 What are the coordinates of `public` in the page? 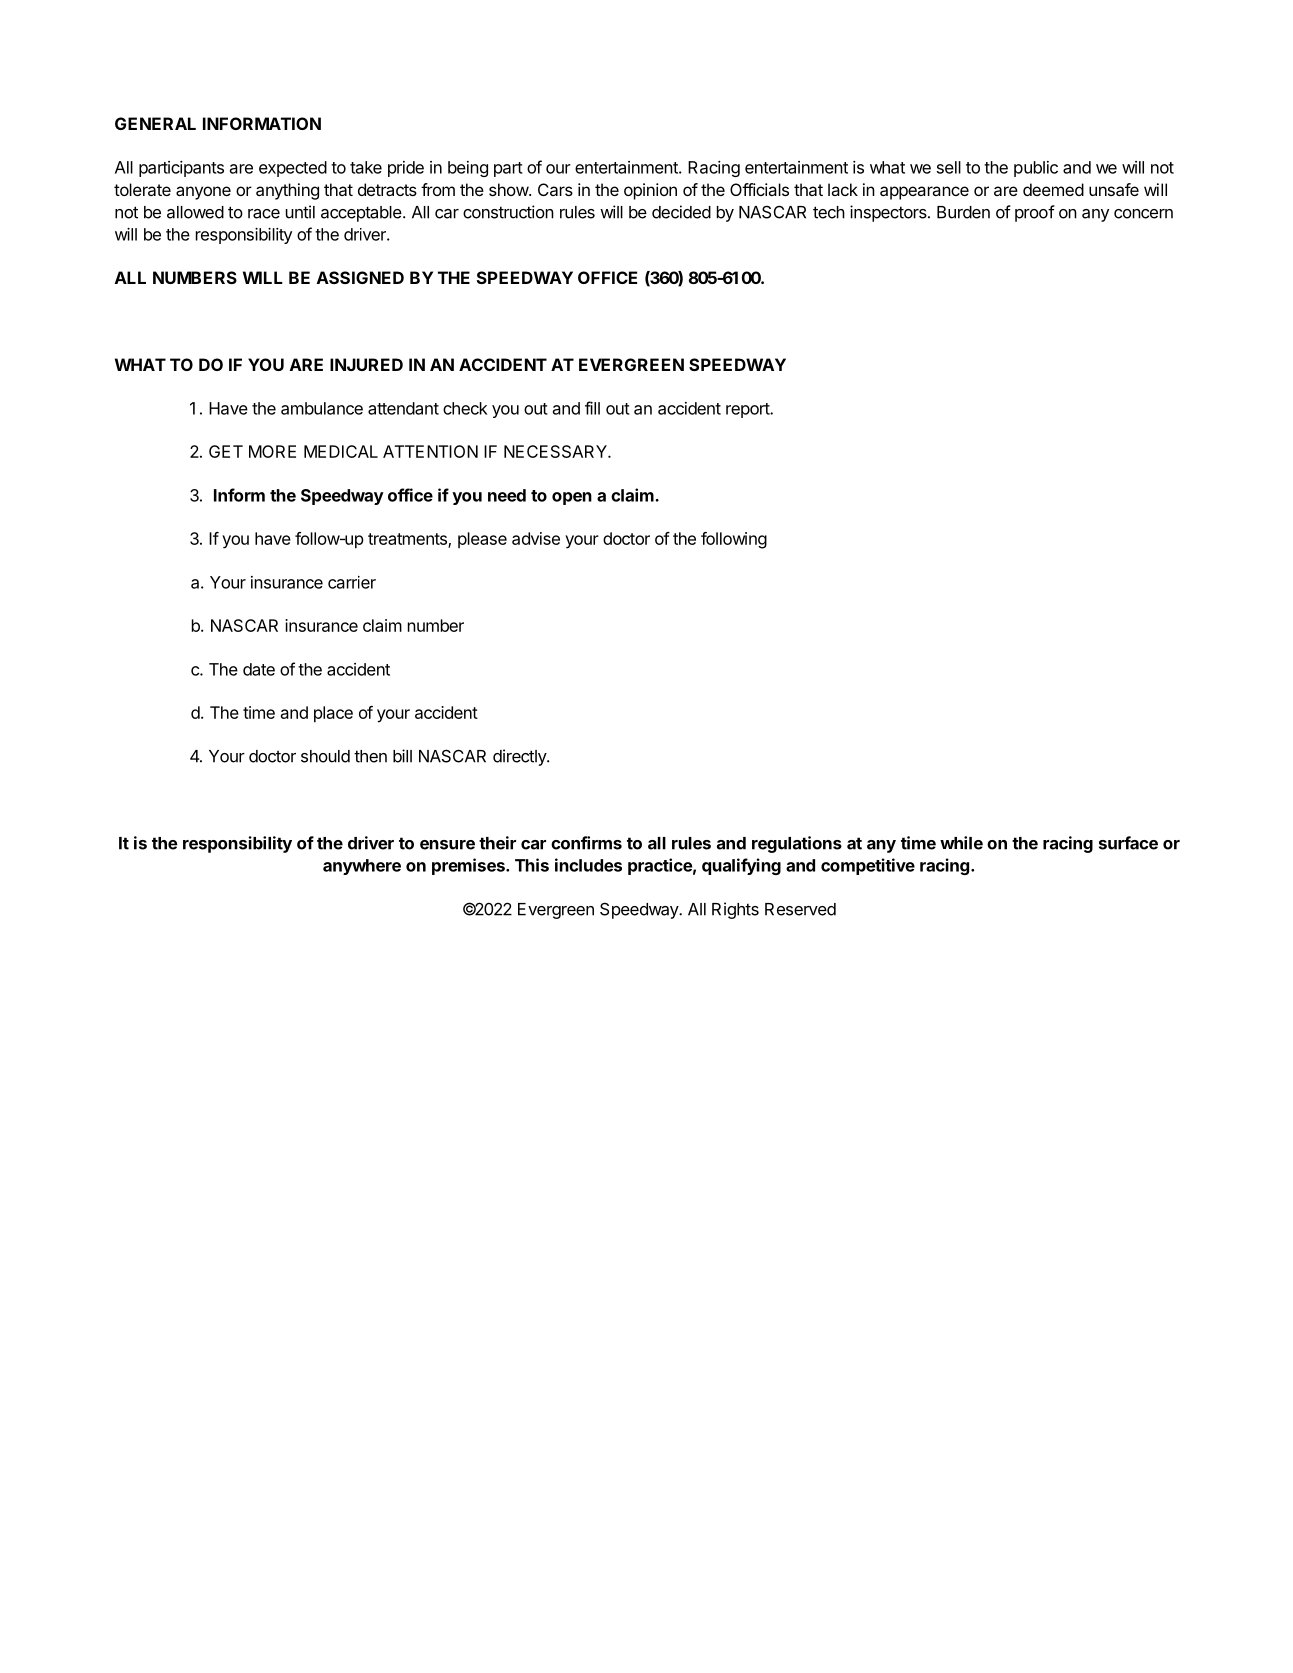 It's located at (1036, 169).
